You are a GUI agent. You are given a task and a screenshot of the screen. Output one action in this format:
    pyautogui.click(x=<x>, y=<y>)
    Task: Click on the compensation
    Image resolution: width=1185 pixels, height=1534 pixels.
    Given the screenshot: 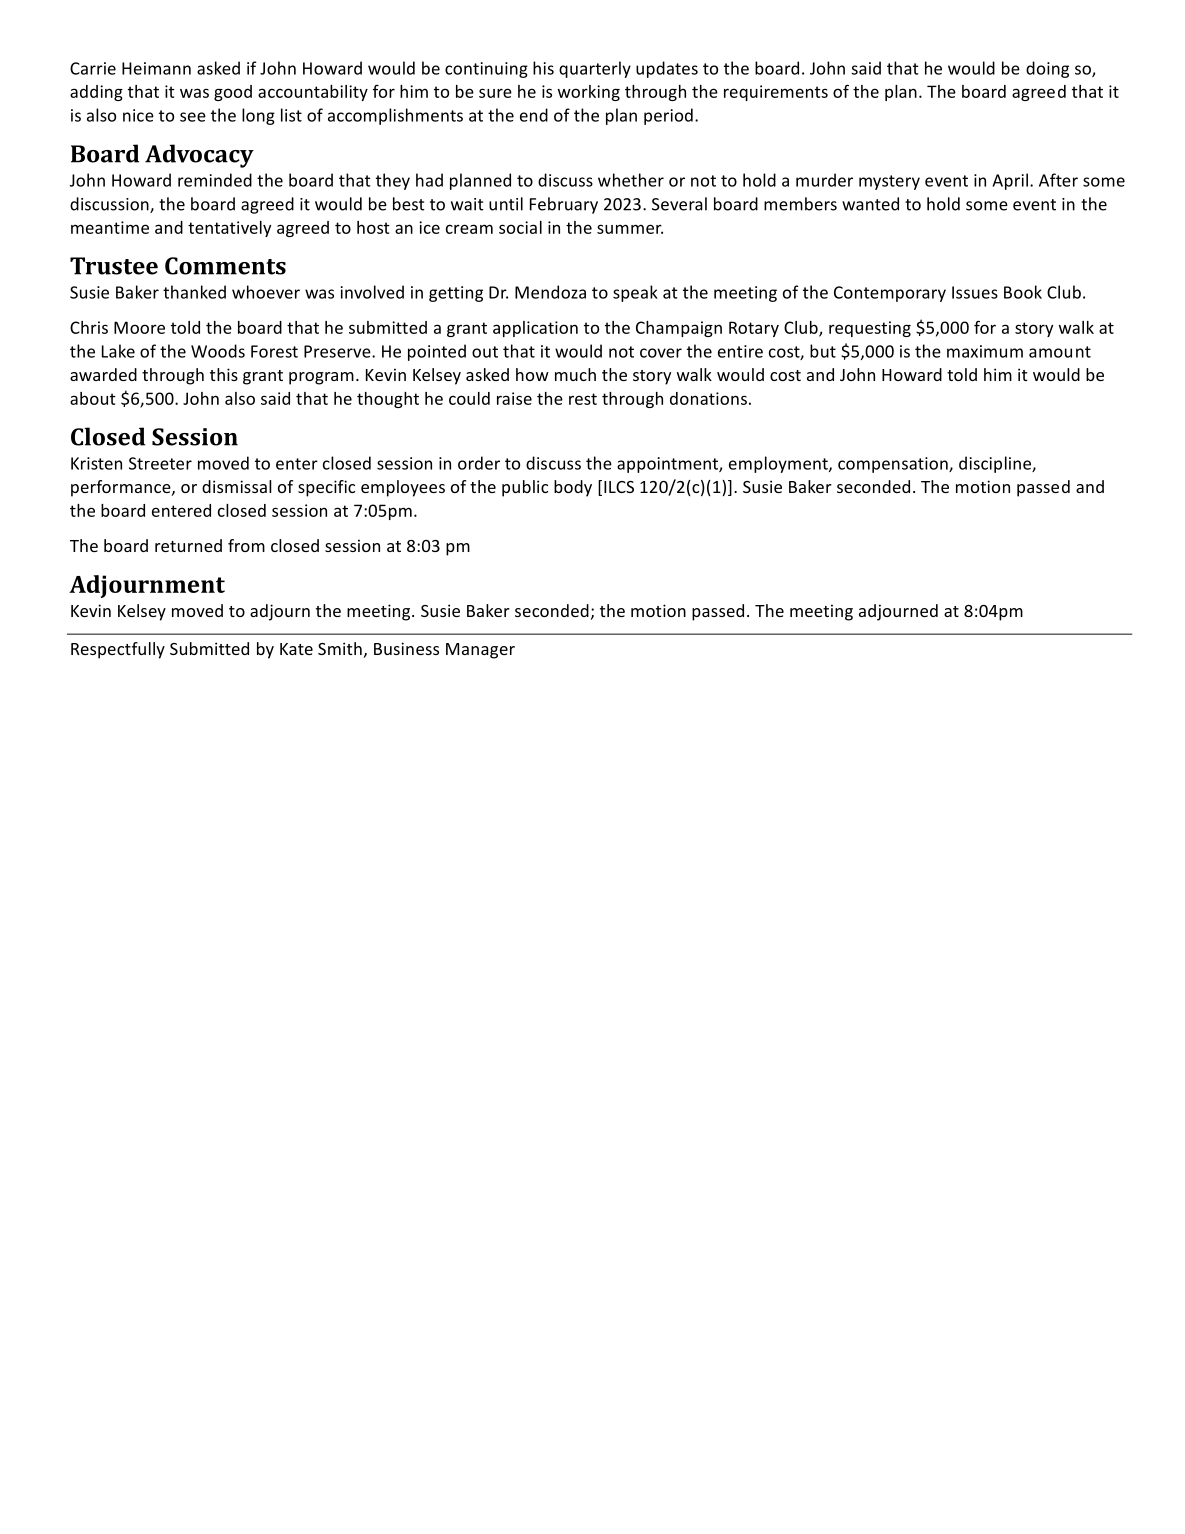 What is the action you would take?
    pyautogui.click(x=894, y=465)
